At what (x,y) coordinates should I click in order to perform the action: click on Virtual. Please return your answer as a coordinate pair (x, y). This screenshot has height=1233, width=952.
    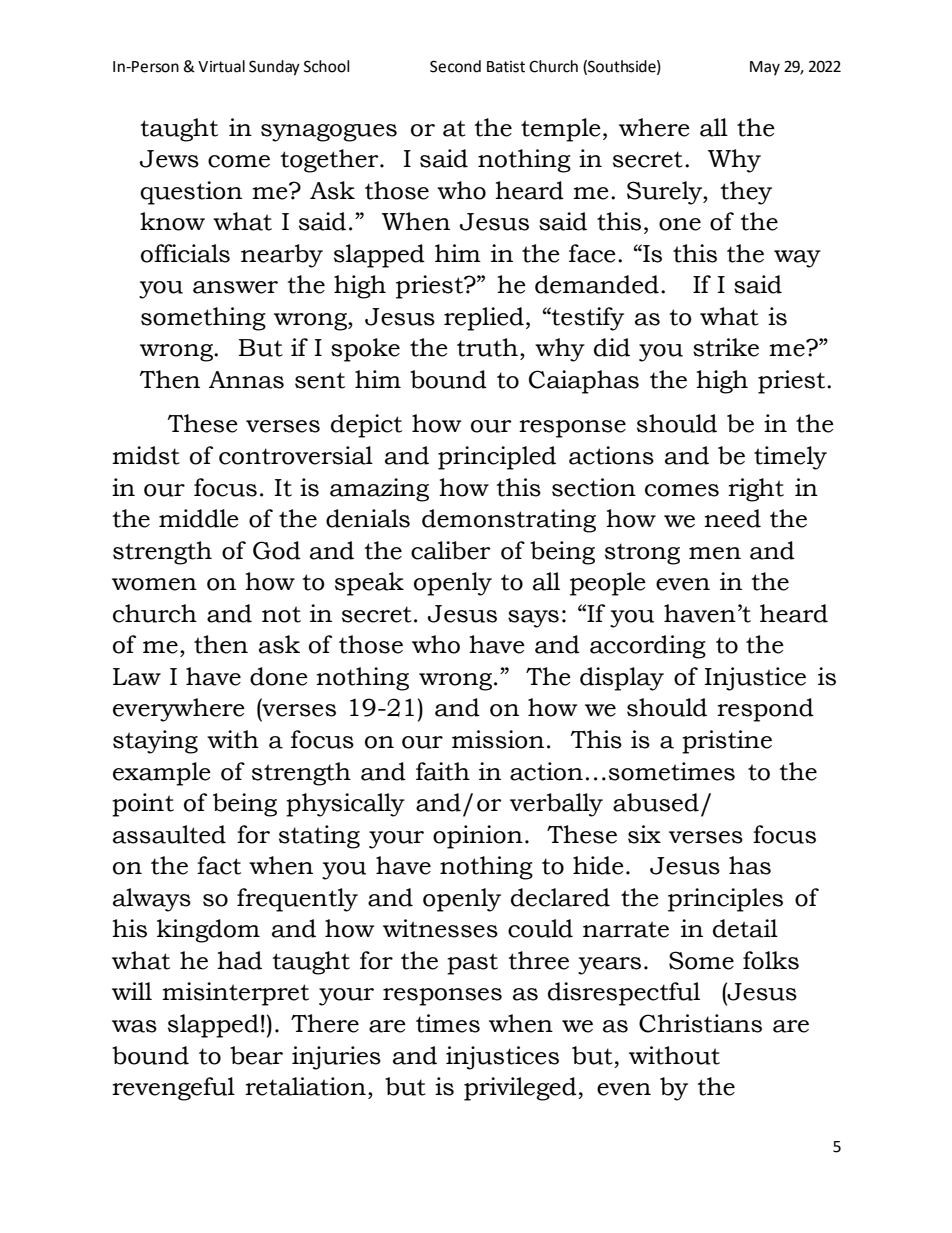
    Looking at the image, I should click on (221, 66).
